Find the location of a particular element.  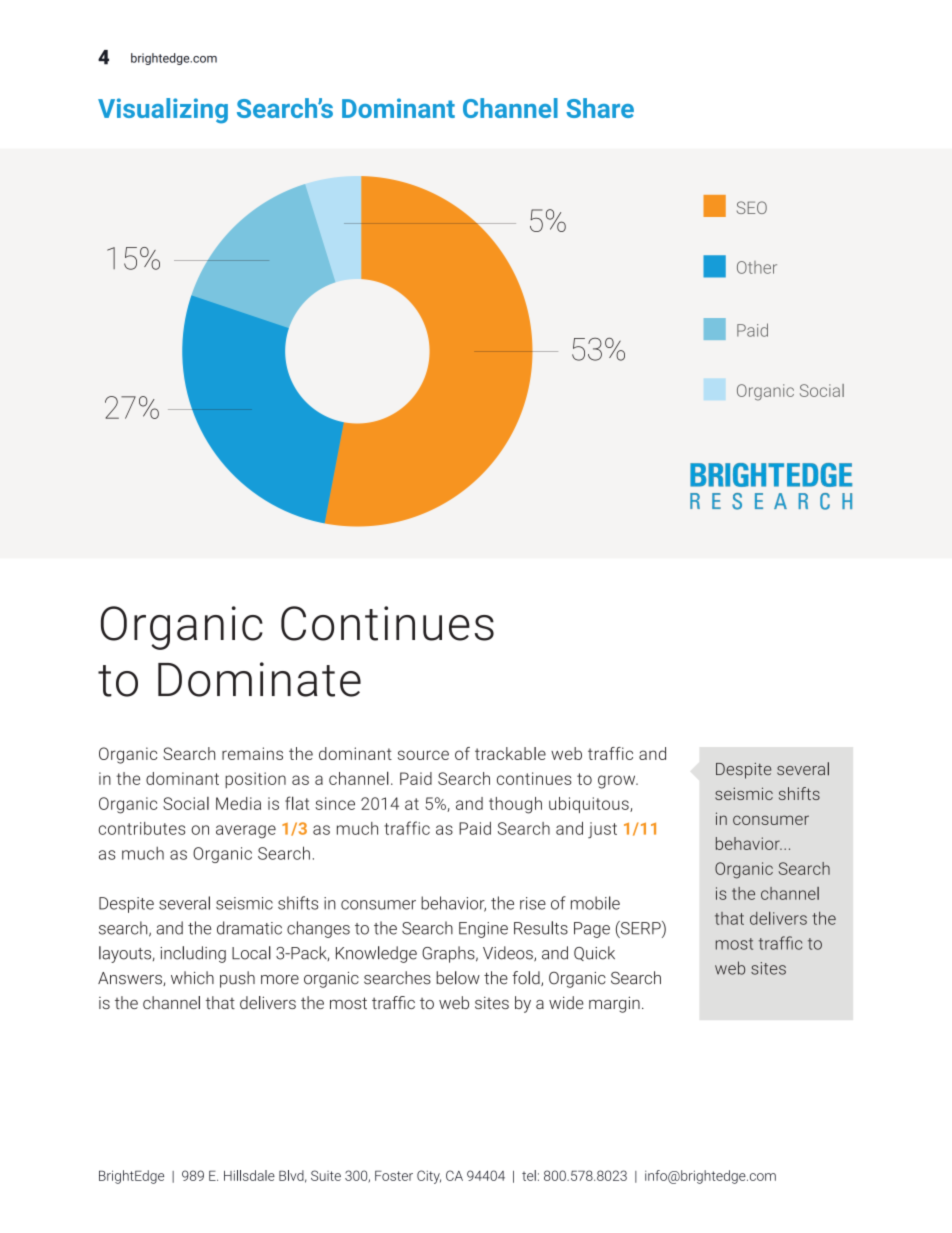

tel is located at coordinates (529, 1175).
